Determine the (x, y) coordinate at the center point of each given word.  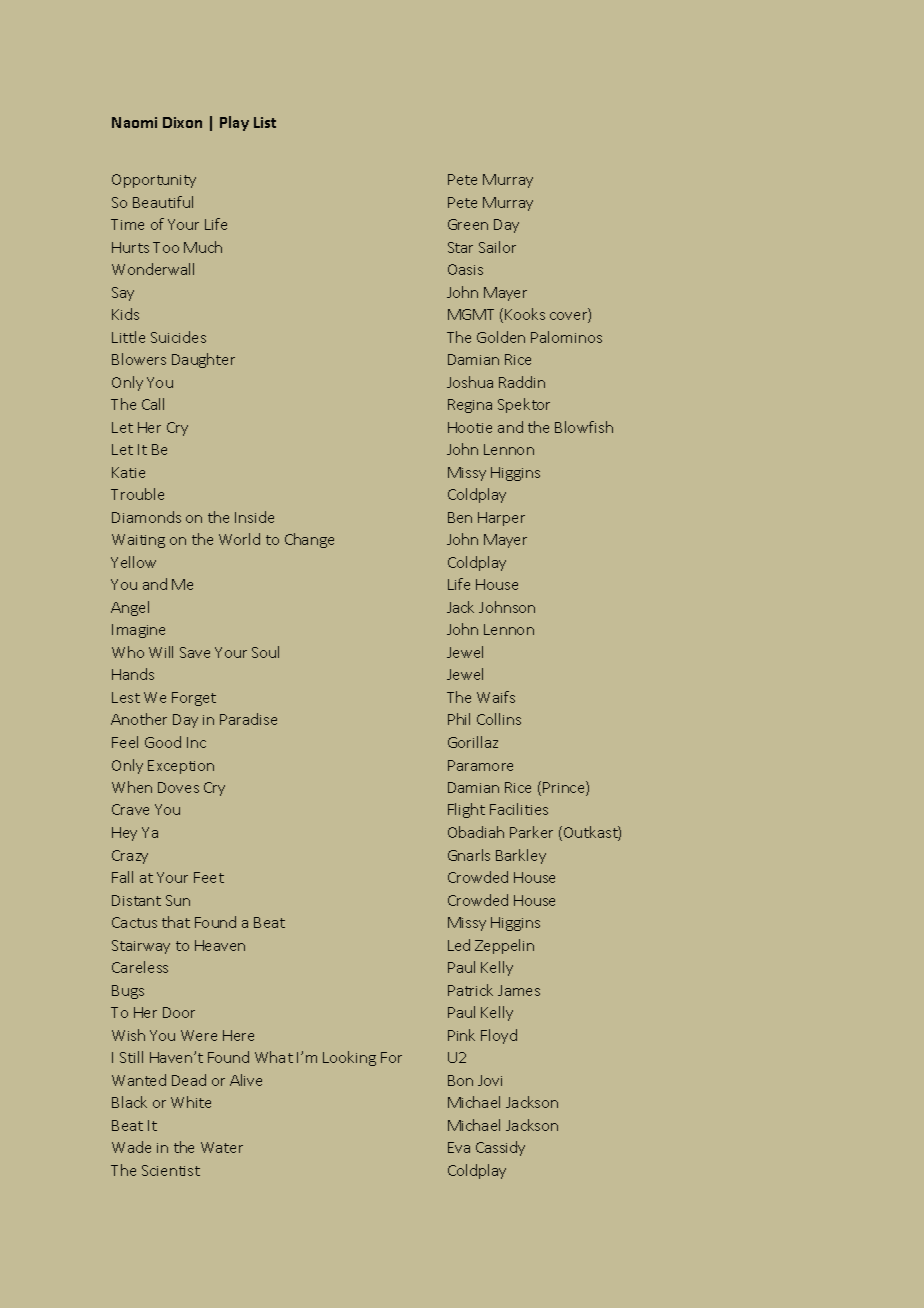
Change (309, 540)
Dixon (182, 122)
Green (468, 224)
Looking (349, 1058)
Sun (178, 900)
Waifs (496, 697)
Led (459, 945)
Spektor (524, 405)
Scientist (171, 1170)
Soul (265, 652)
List (265, 122)
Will (161, 652)
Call (153, 404)
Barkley (521, 856)
